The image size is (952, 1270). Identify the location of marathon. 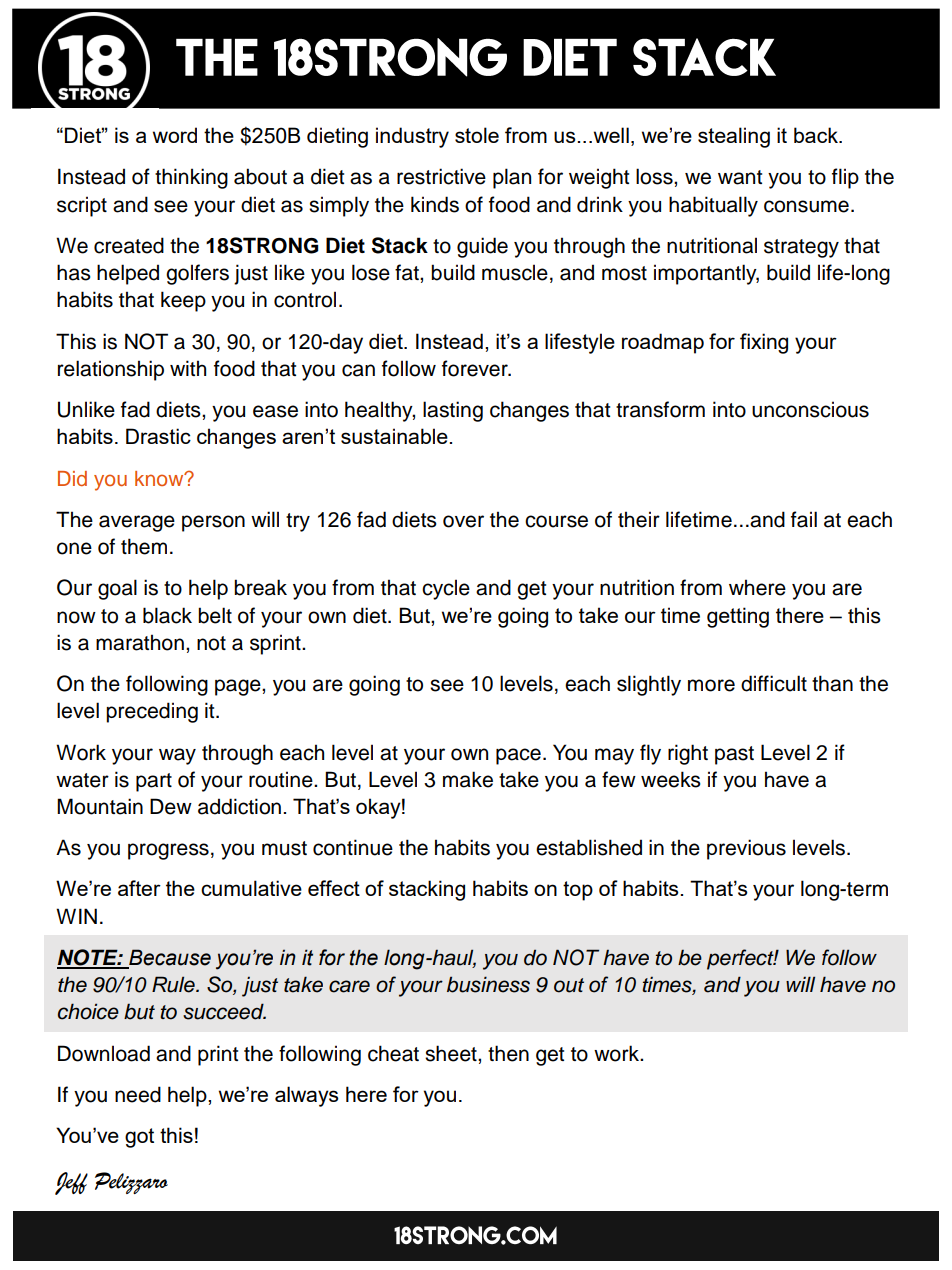
(140, 642).
